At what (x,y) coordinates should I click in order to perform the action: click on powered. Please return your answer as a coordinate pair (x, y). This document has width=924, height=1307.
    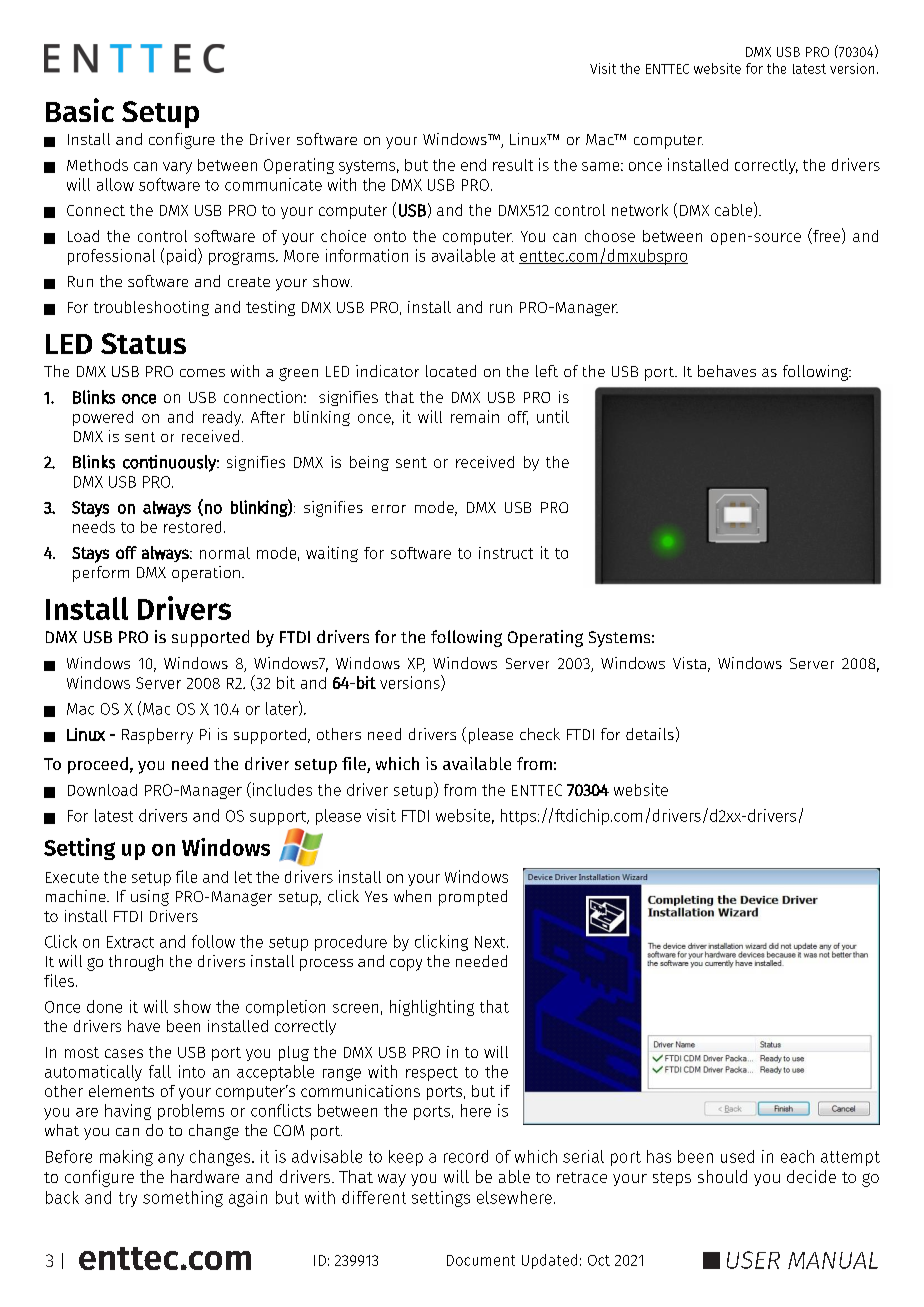
    Looking at the image, I should click on (103, 418).
